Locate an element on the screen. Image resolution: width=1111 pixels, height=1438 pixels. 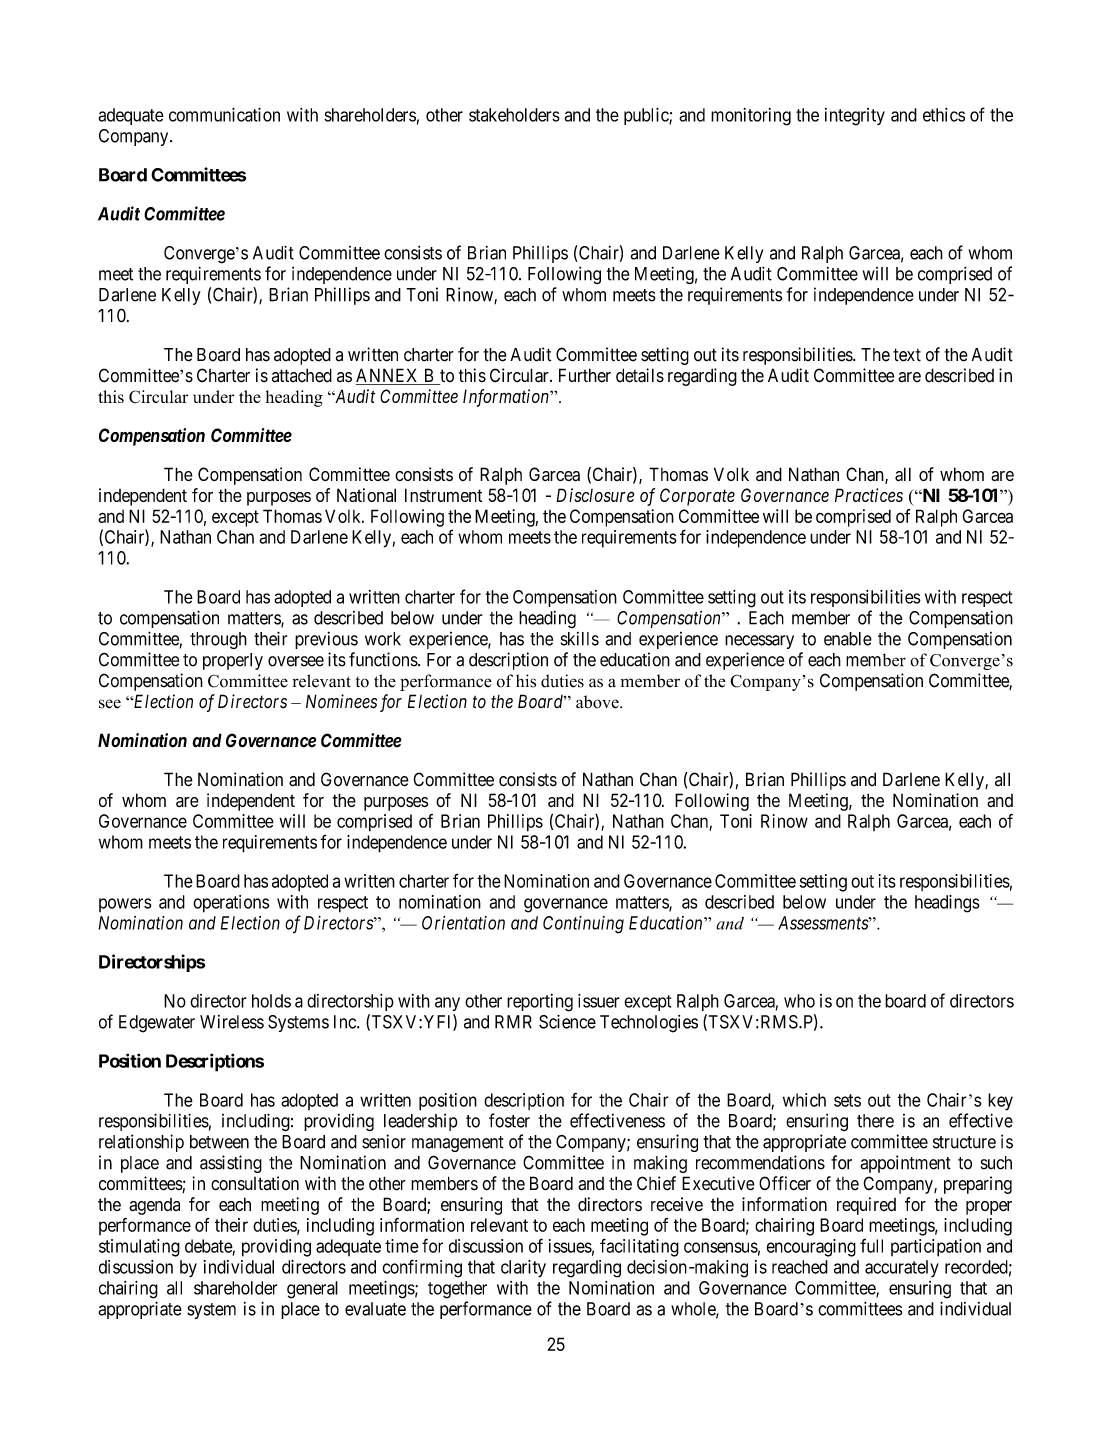
stakeholders is located at coordinates (514, 115).
